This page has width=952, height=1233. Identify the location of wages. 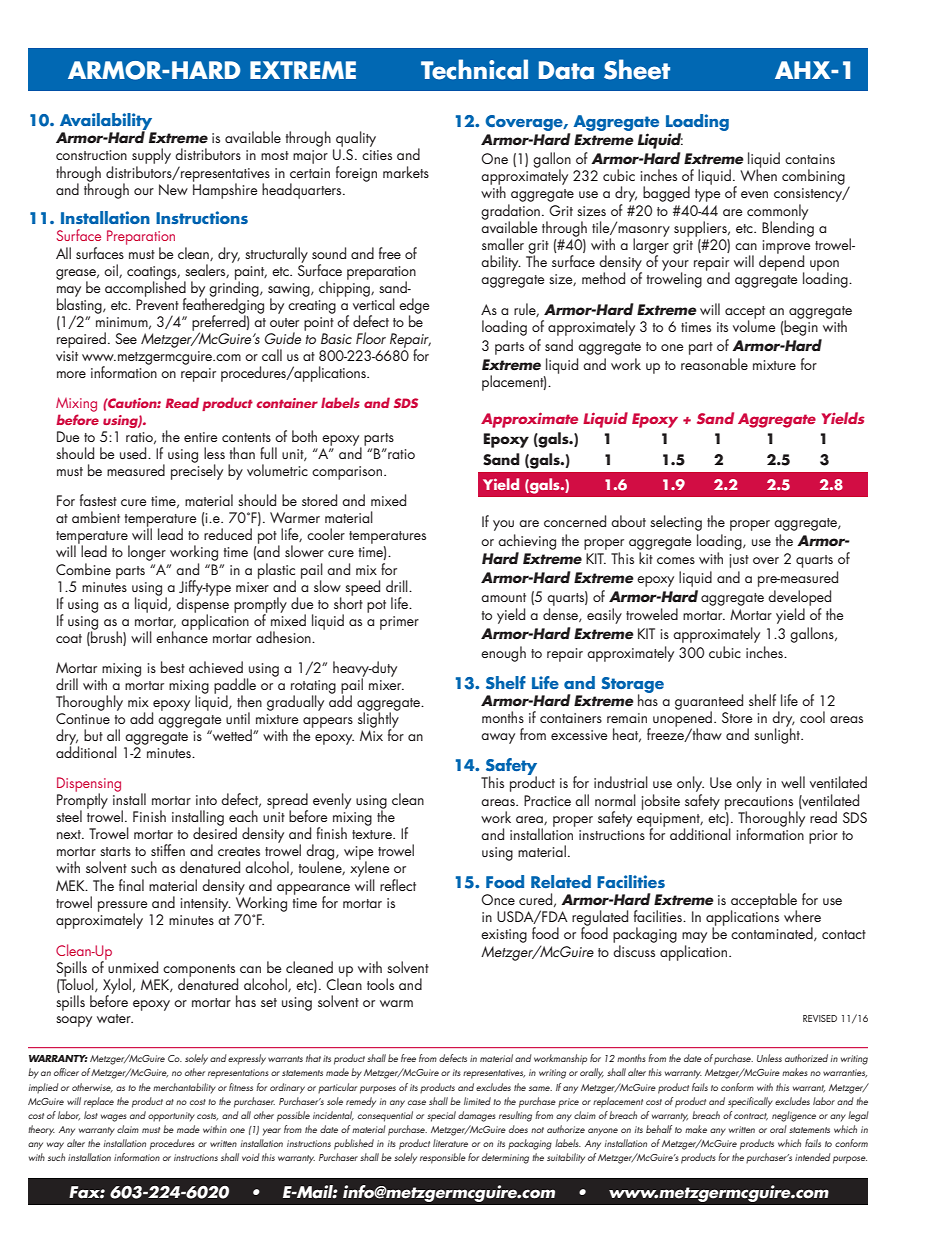
(114, 1118).
